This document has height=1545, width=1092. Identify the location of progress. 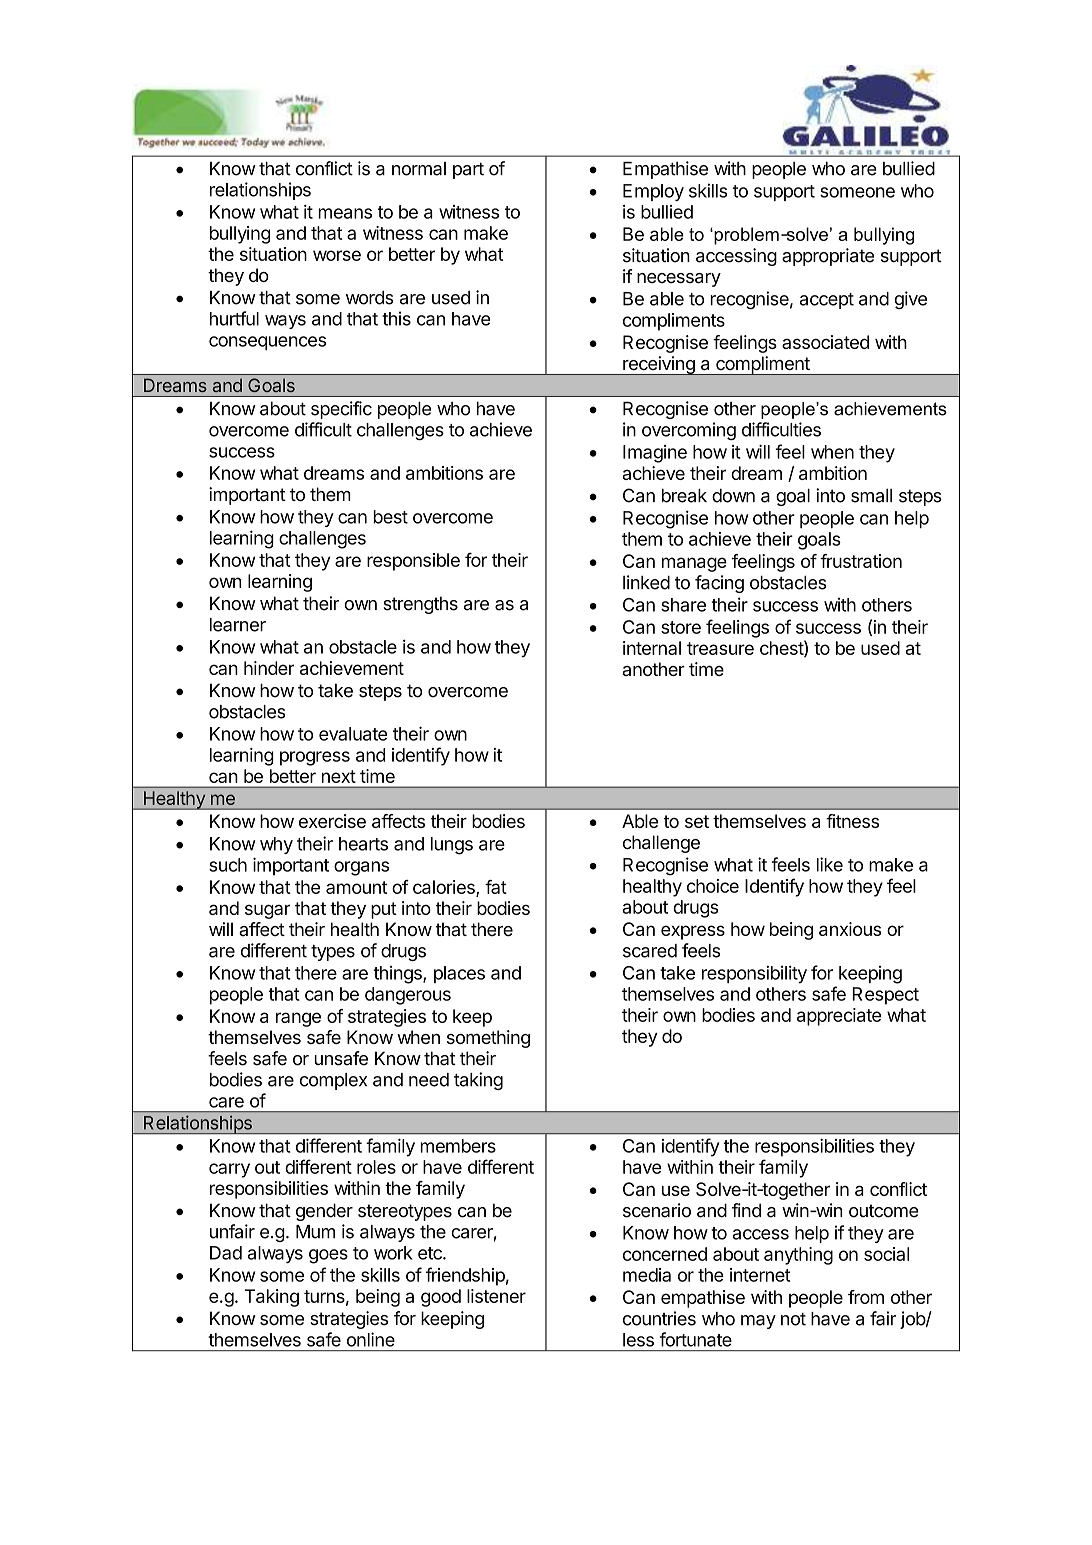
(315, 758).
